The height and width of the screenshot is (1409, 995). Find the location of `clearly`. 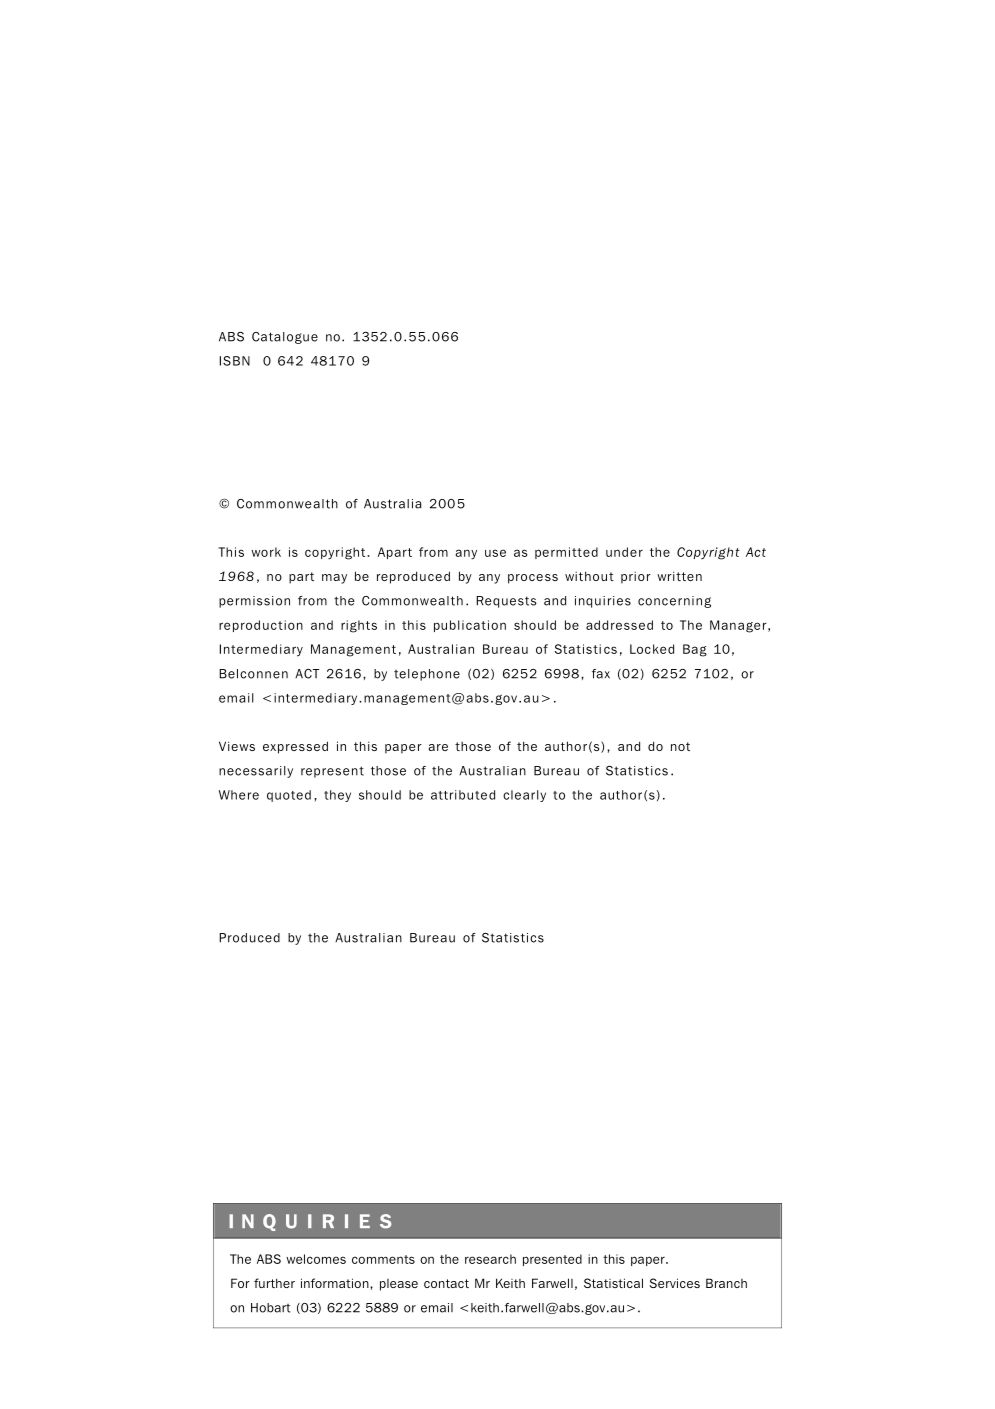

clearly is located at coordinates (524, 796).
